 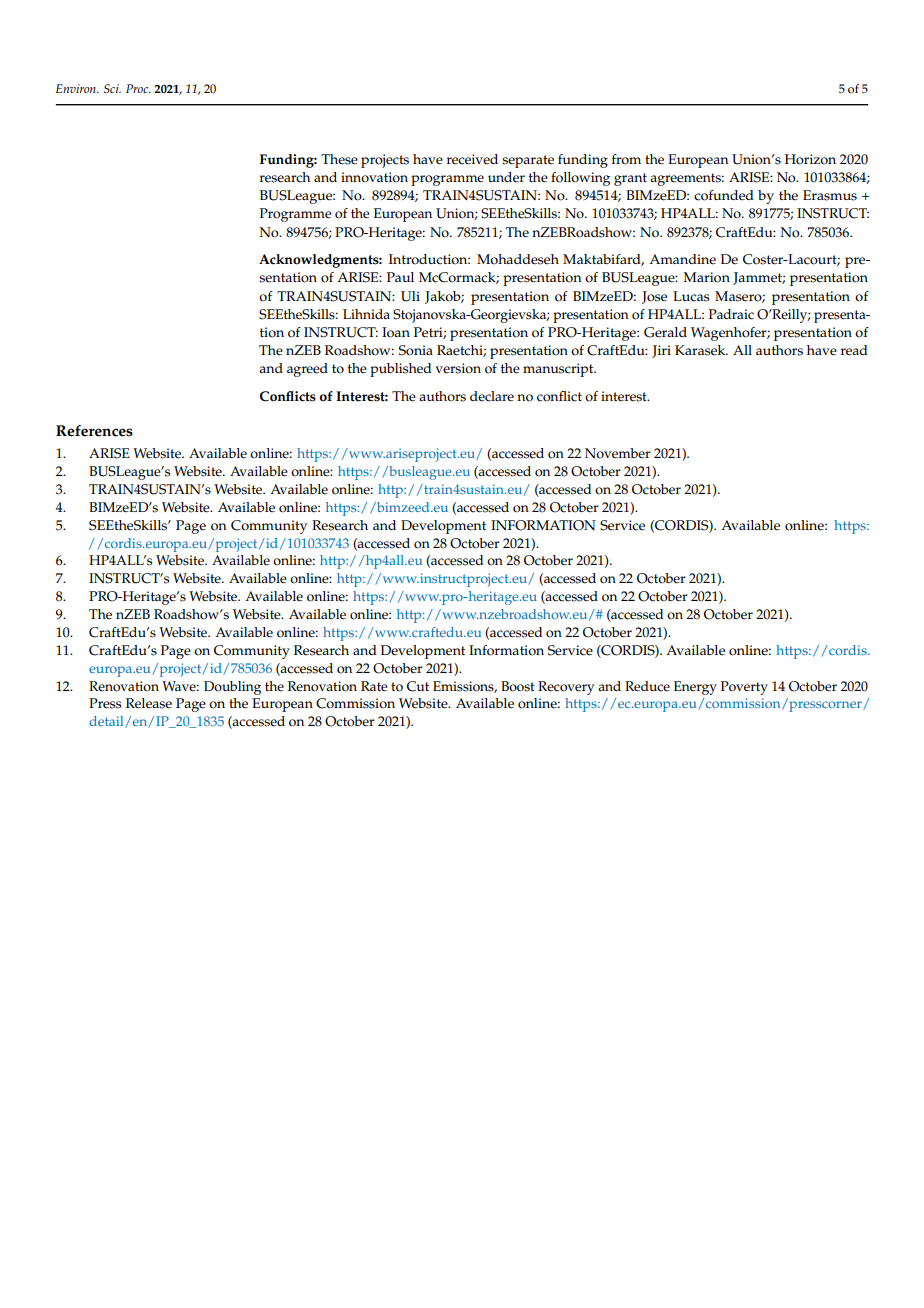 What do you see at coordinates (744, 688) in the document?
I see `Poverty` at bounding box center [744, 688].
